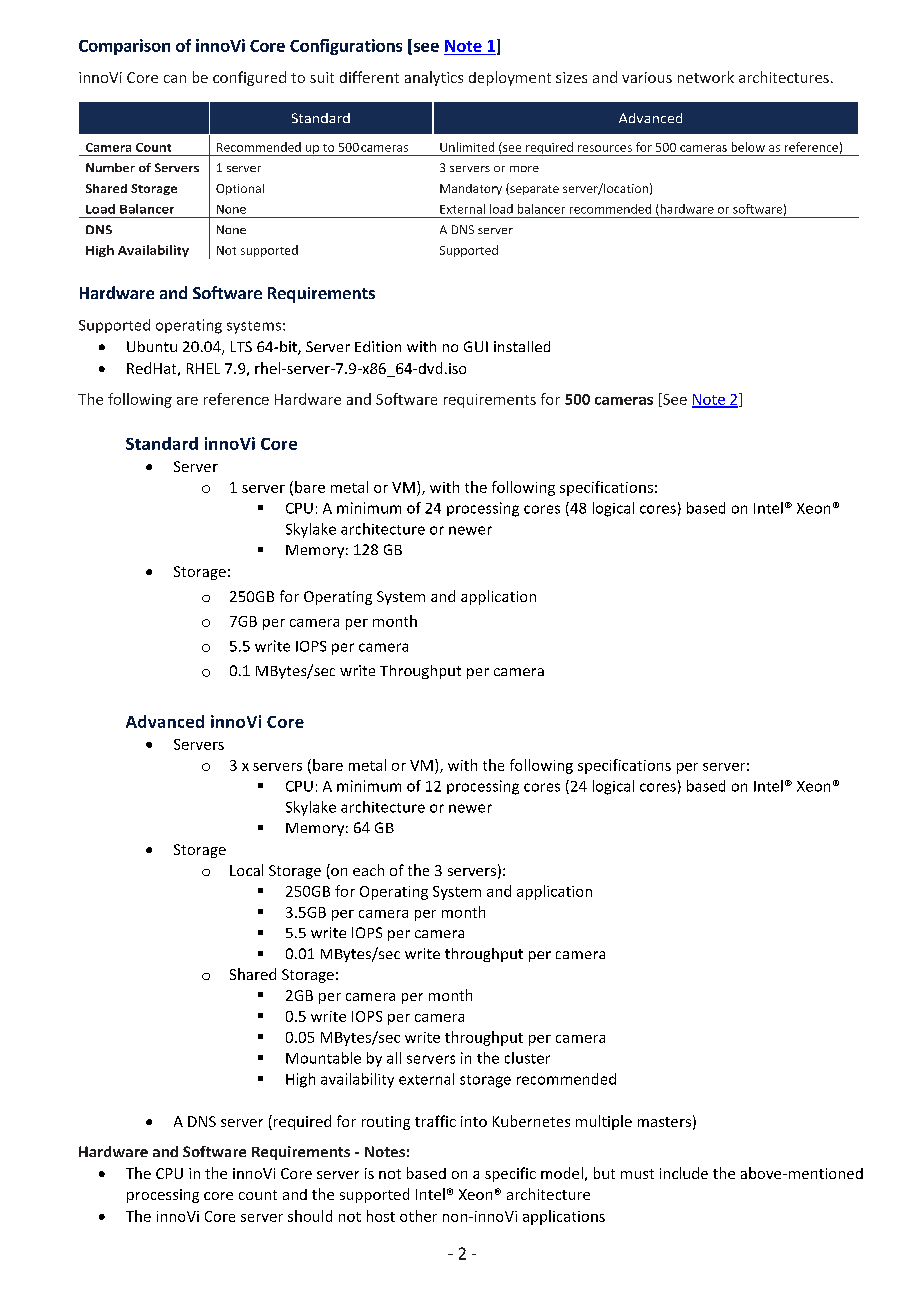 The image size is (924, 1307). I want to click on Ubuntu, so click(152, 346).
